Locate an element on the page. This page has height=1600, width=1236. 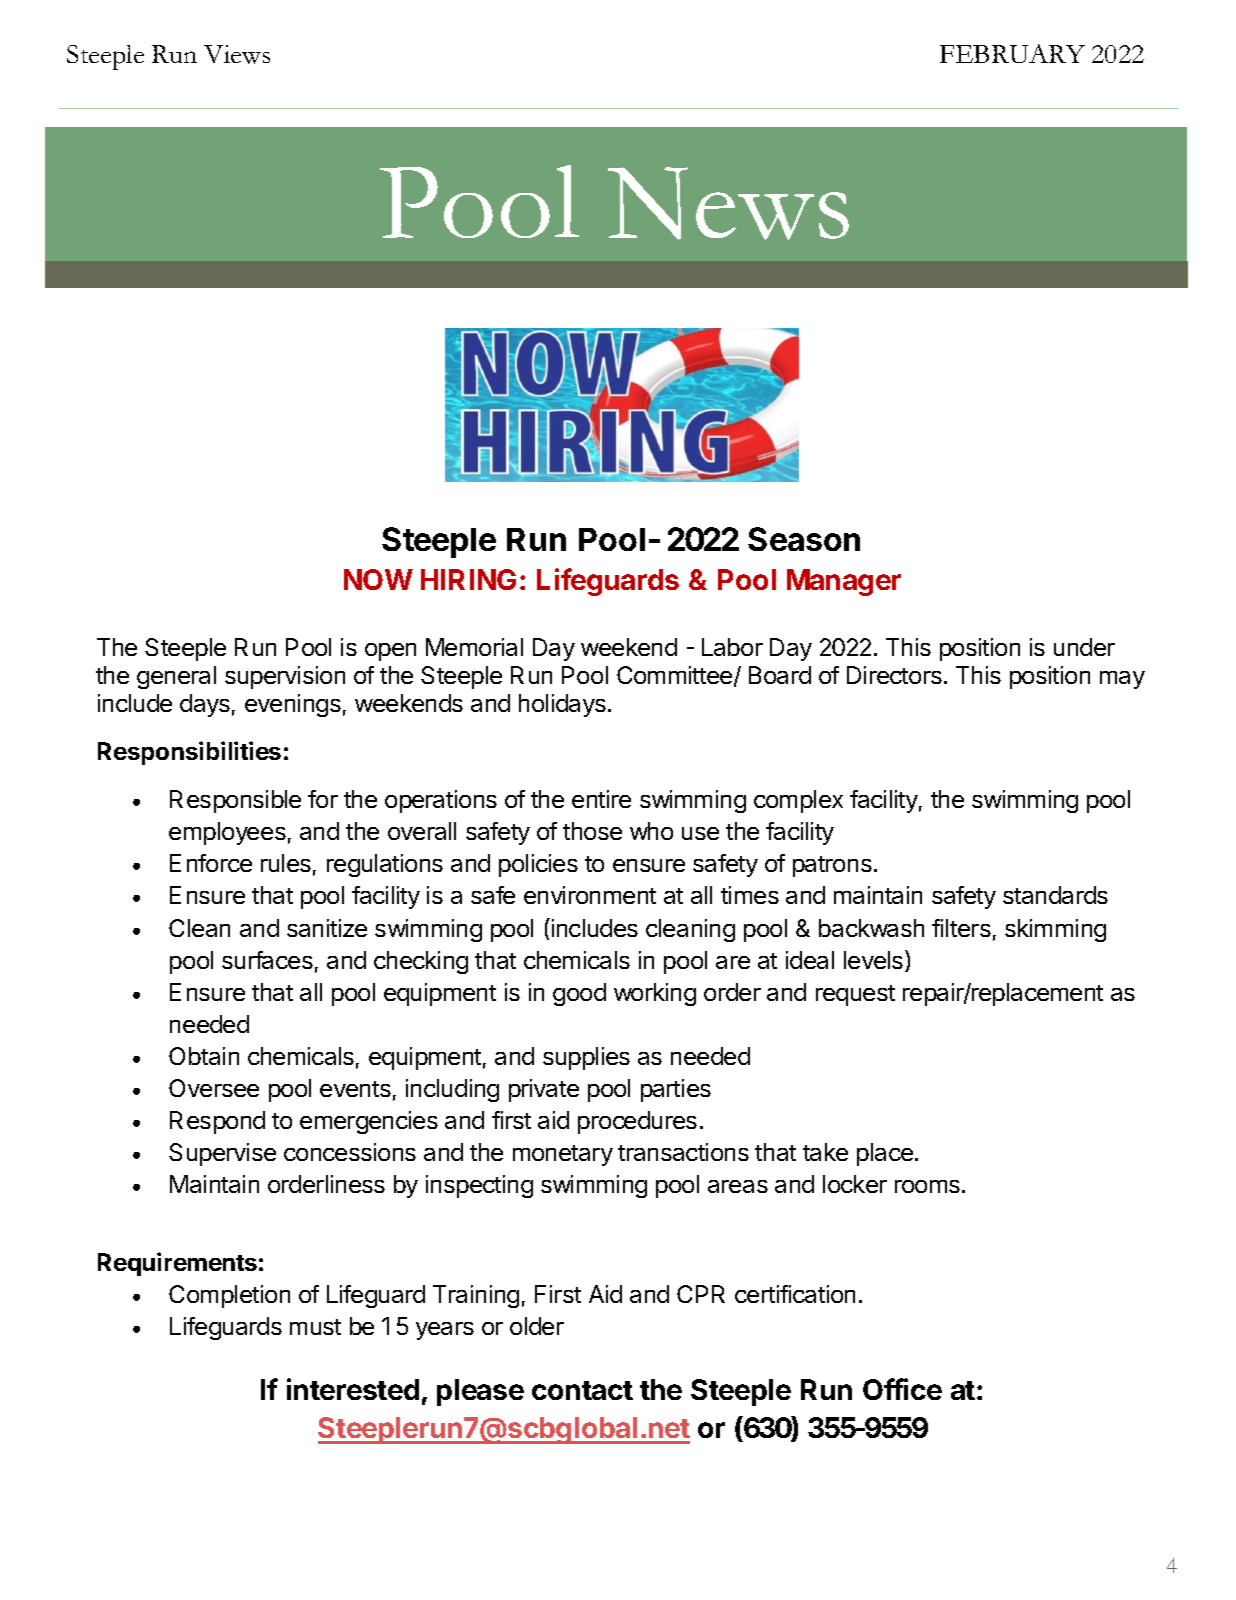
must is located at coordinates (315, 1327).
